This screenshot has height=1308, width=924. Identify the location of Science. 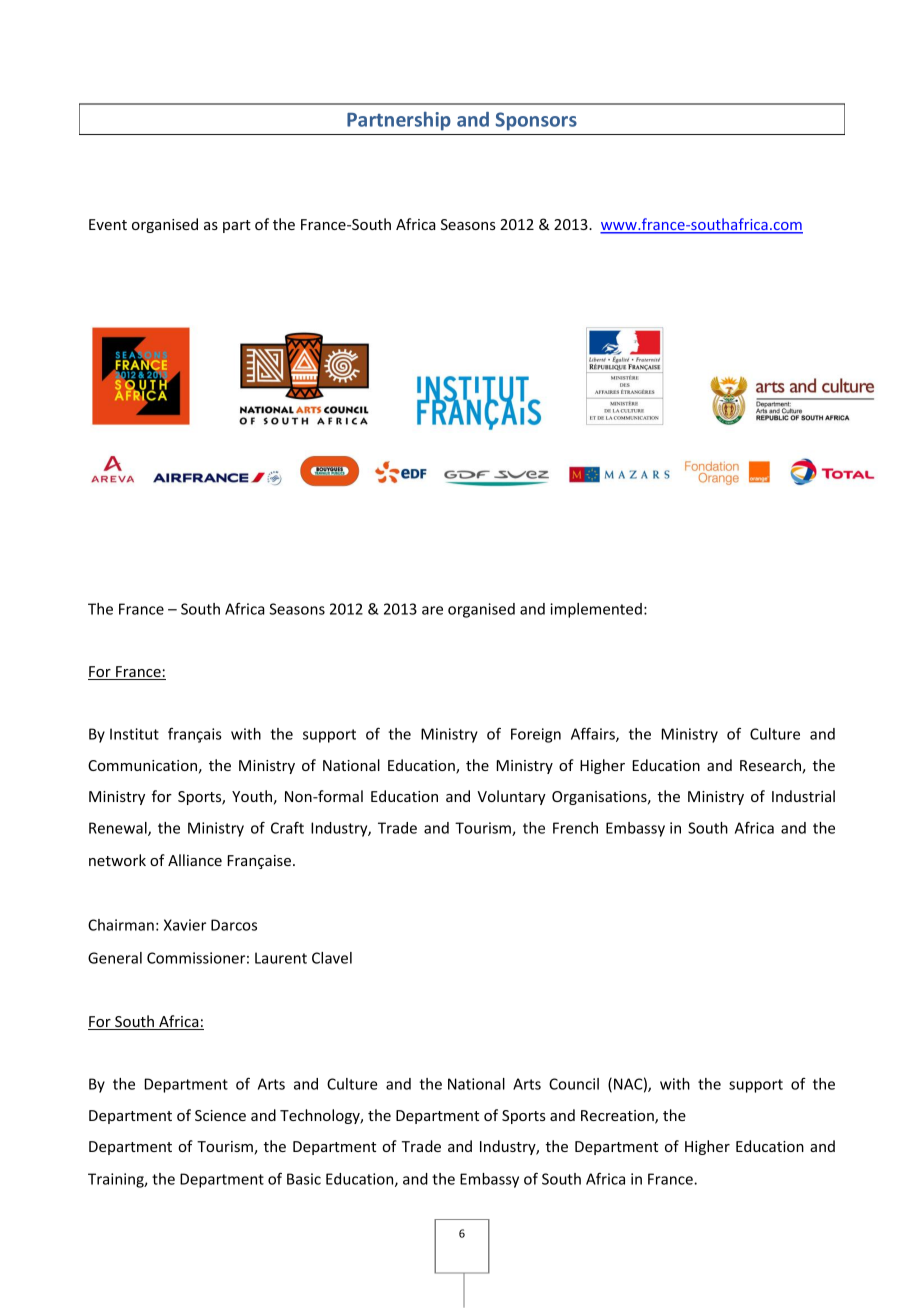
(220, 1115).
